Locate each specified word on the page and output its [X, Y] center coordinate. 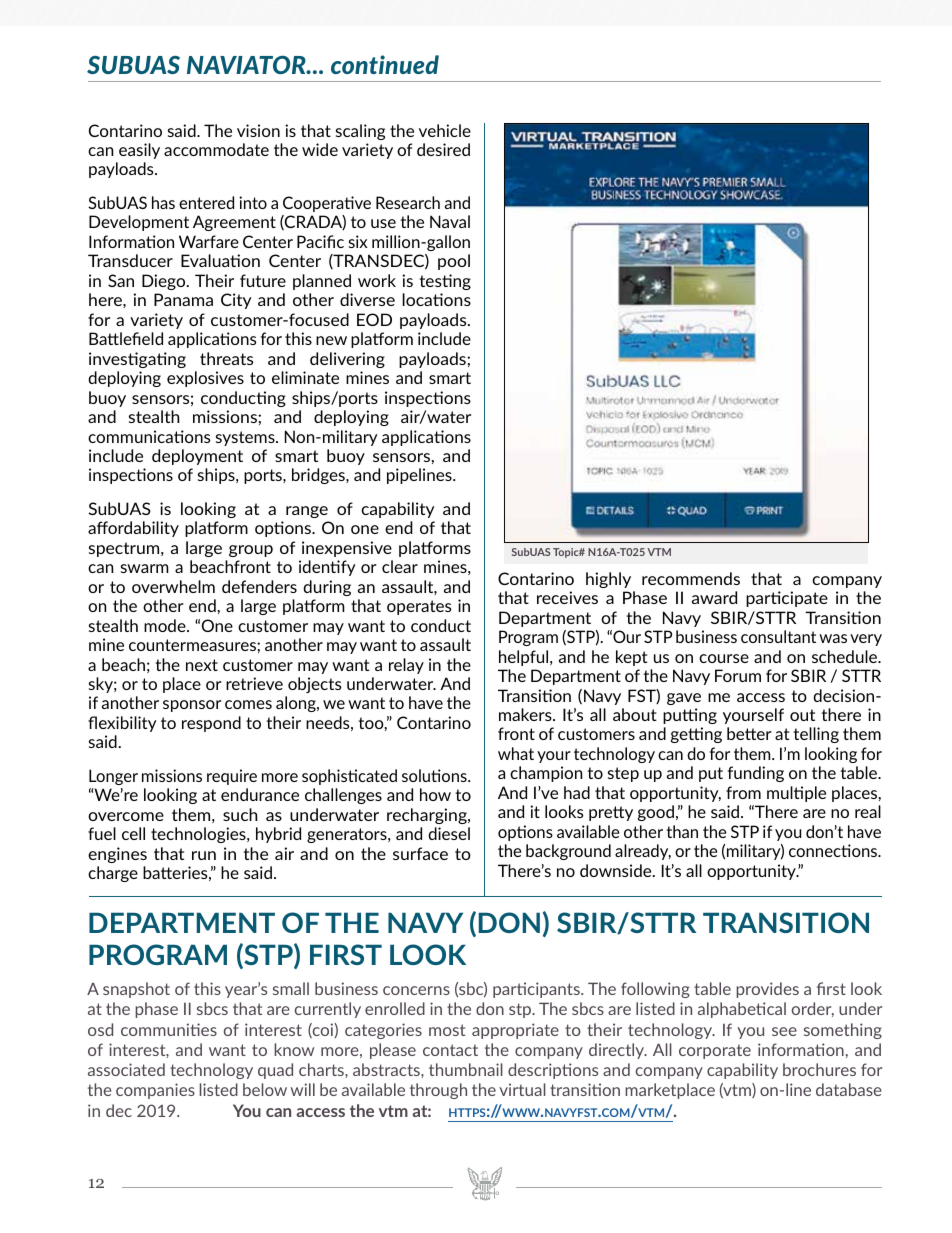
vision [258, 130]
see [784, 1031]
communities [169, 1029]
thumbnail [466, 1069]
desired [443, 149]
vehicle [445, 130]
